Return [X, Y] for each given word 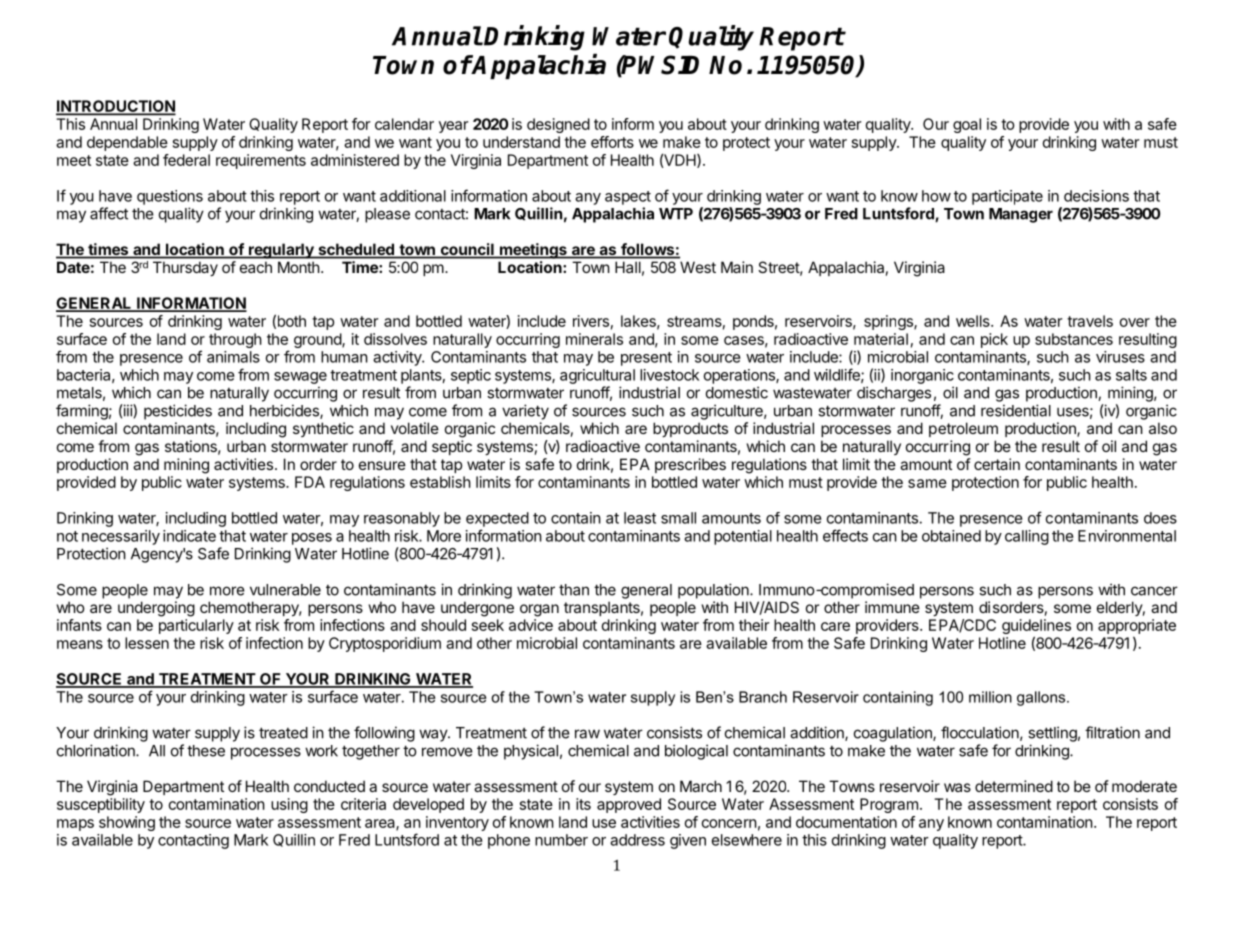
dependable [127, 143]
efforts [612, 142]
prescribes [690, 465]
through [235, 340]
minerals [594, 339]
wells [974, 321]
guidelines [1036, 628]
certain [997, 464]
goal [967, 125]
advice [531, 625]
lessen [147, 643]
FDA [310, 482]
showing [127, 823]
